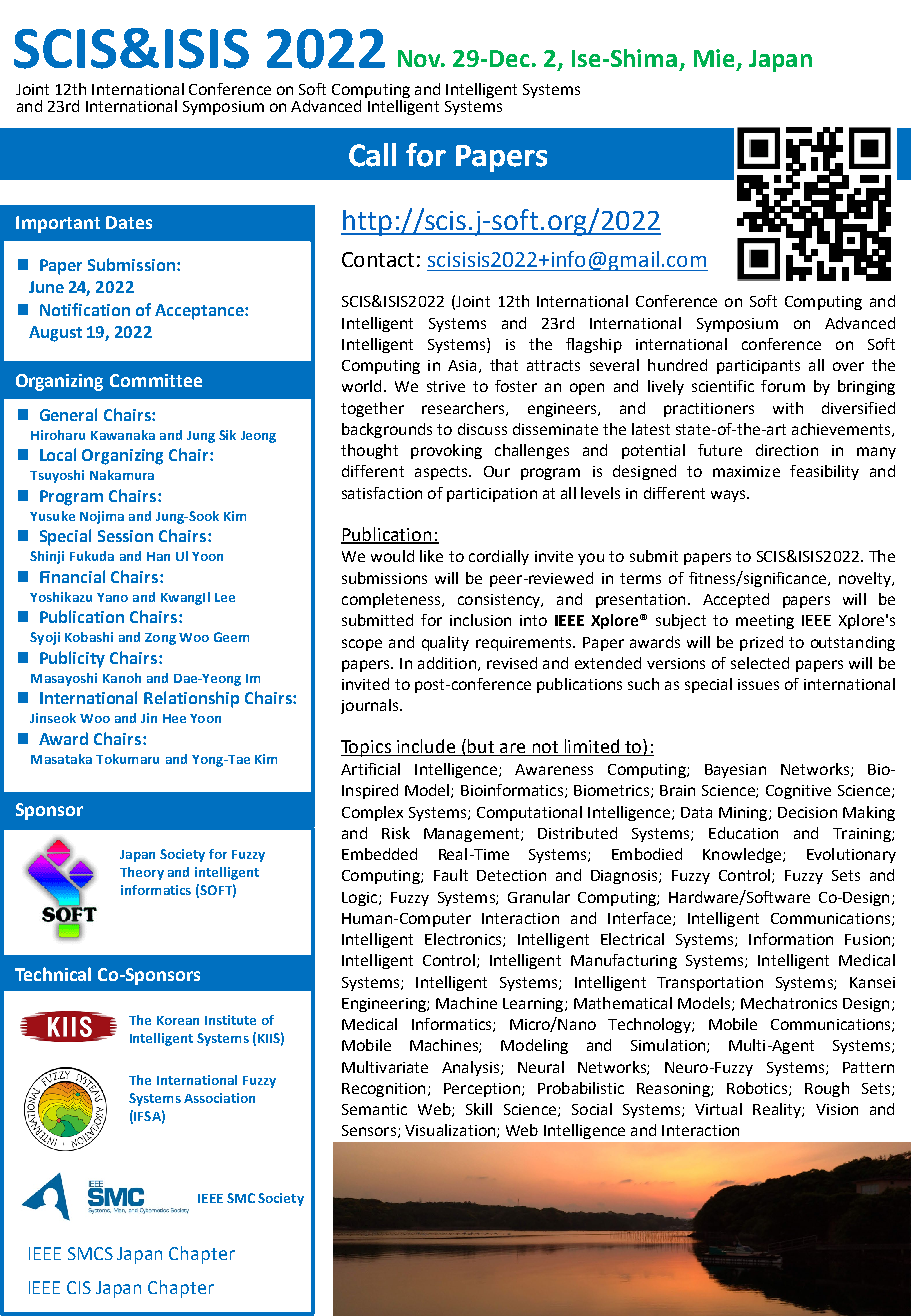 The height and width of the screenshot is (1316, 911). What do you see at coordinates (156, 380) in the screenshot?
I see `Committee` at bounding box center [156, 380].
